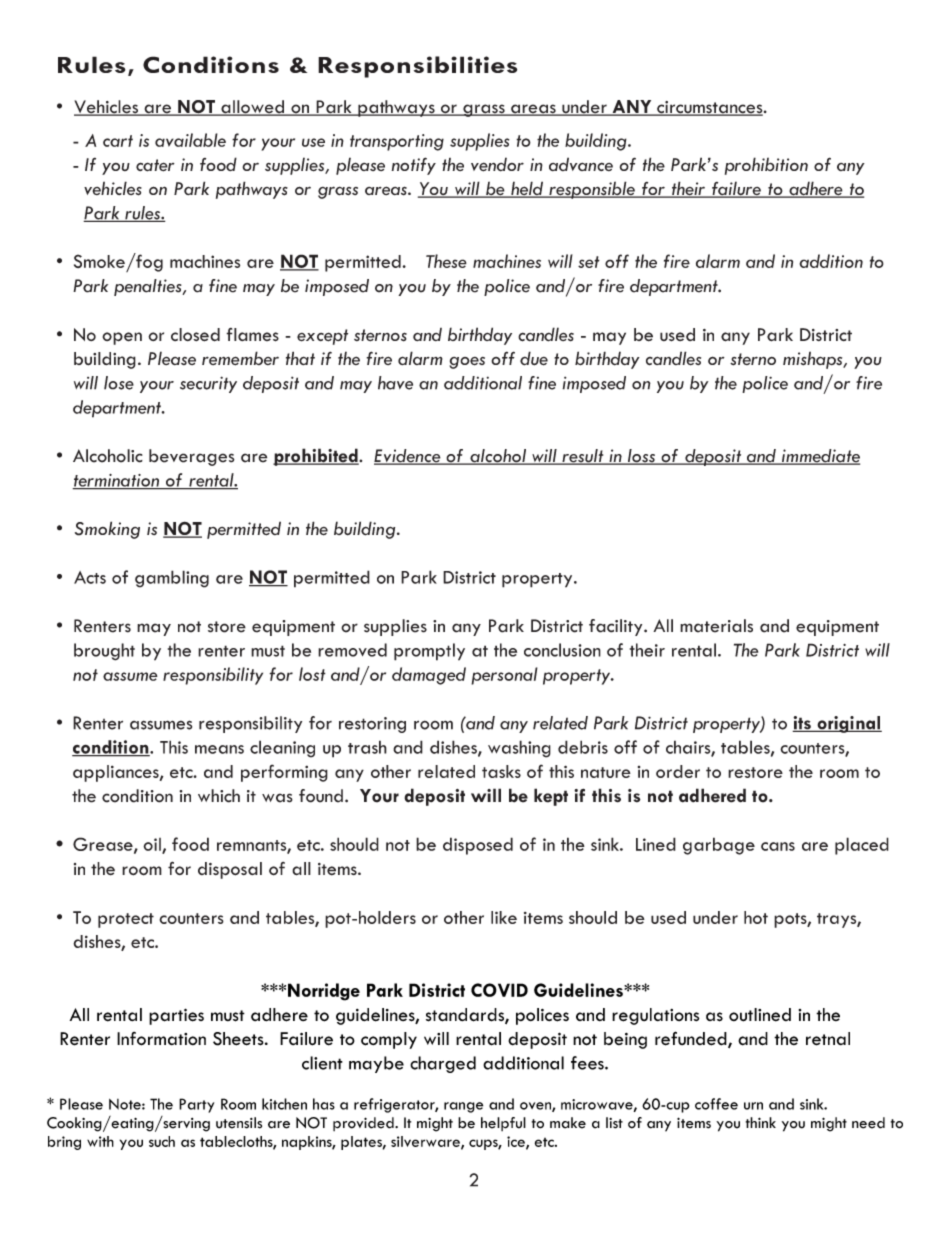  What do you see at coordinates (820, 457) in the screenshot?
I see `immediate` at bounding box center [820, 457].
